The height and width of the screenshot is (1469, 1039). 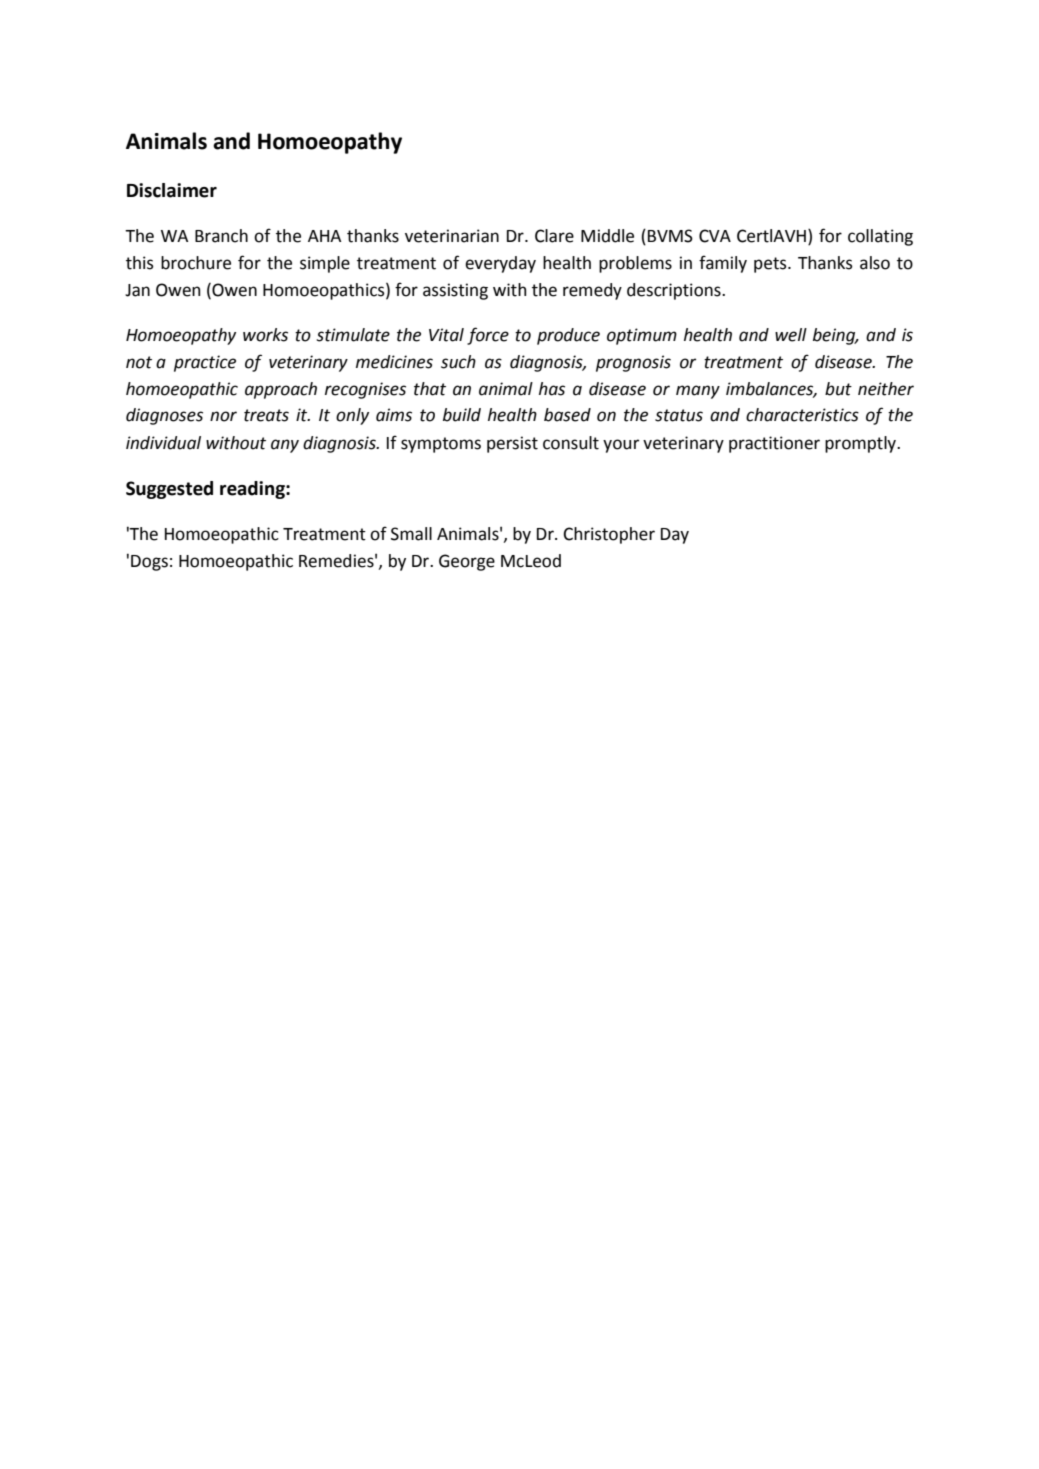 What do you see at coordinates (205, 363) in the screenshot?
I see `practice` at bounding box center [205, 363].
